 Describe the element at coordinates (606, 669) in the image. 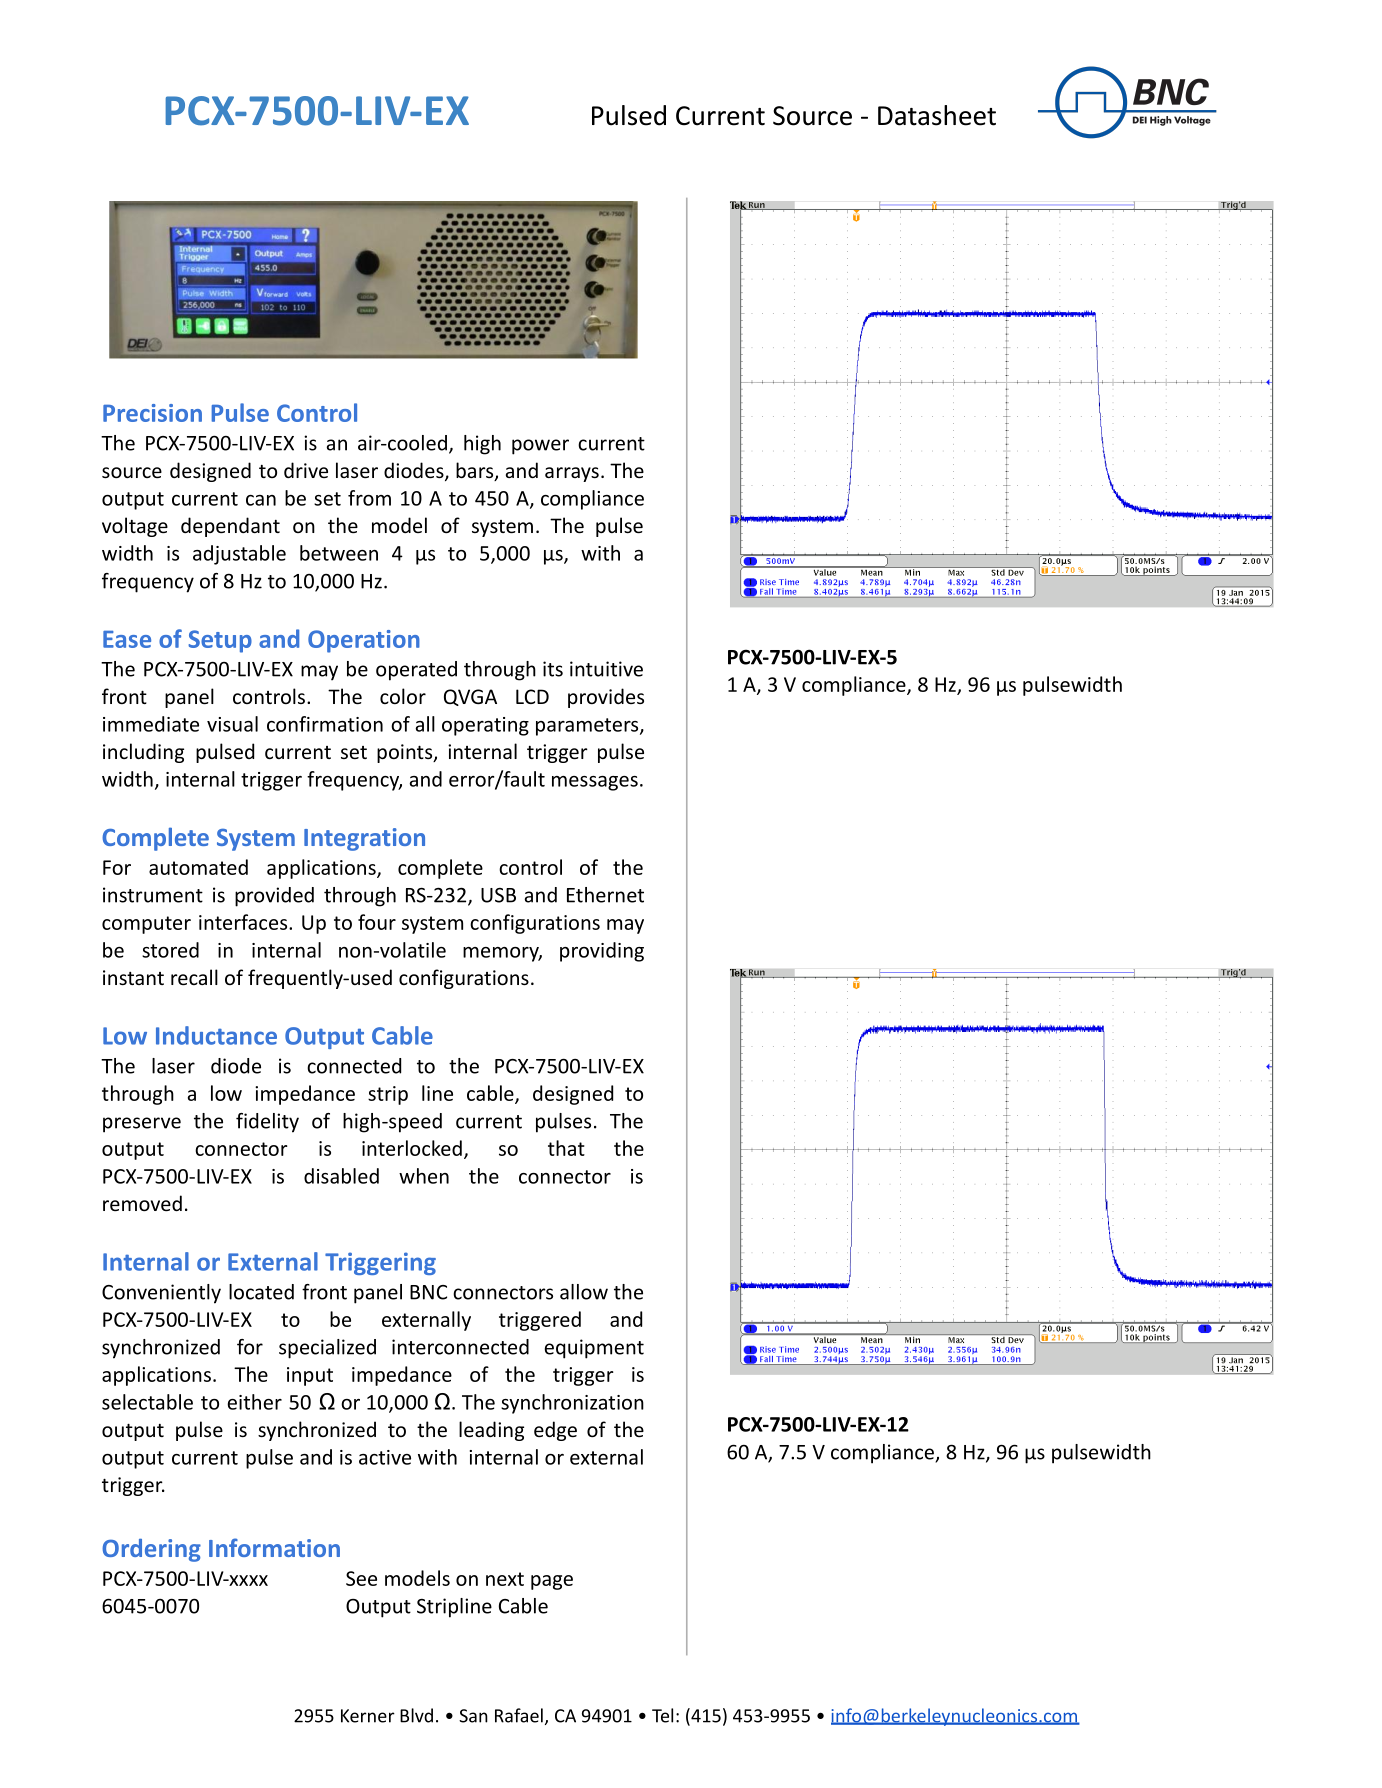

I see `intuitive` at that location.
